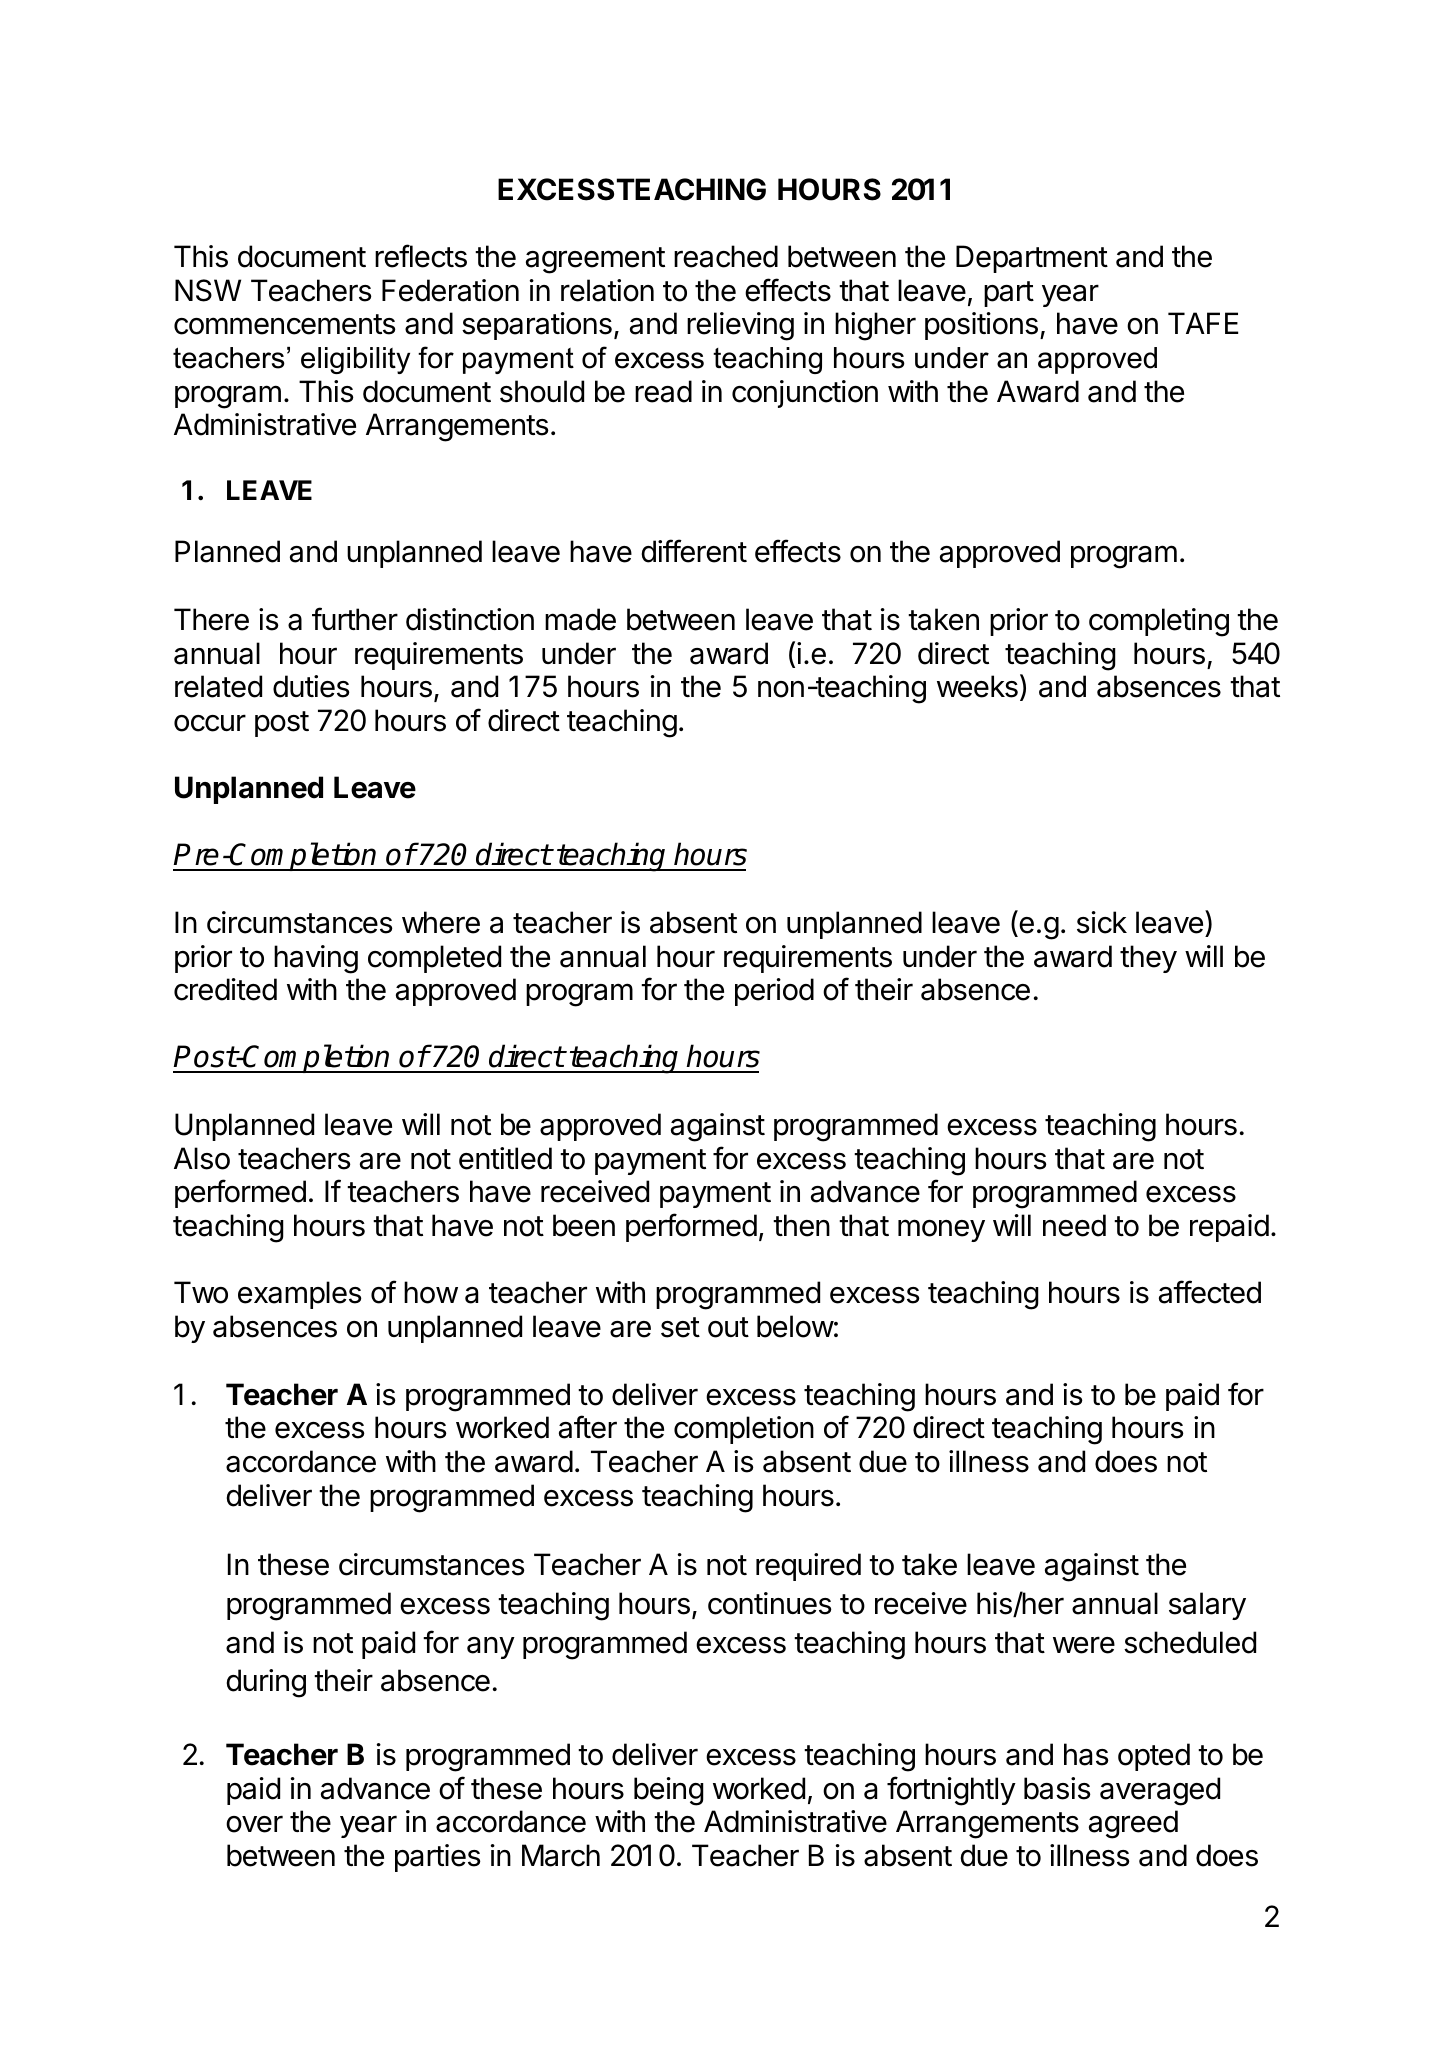 This image has width=1452, height=2055. What do you see at coordinates (669, 1791) in the image?
I see `being` at bounding box center [669, 1791].
